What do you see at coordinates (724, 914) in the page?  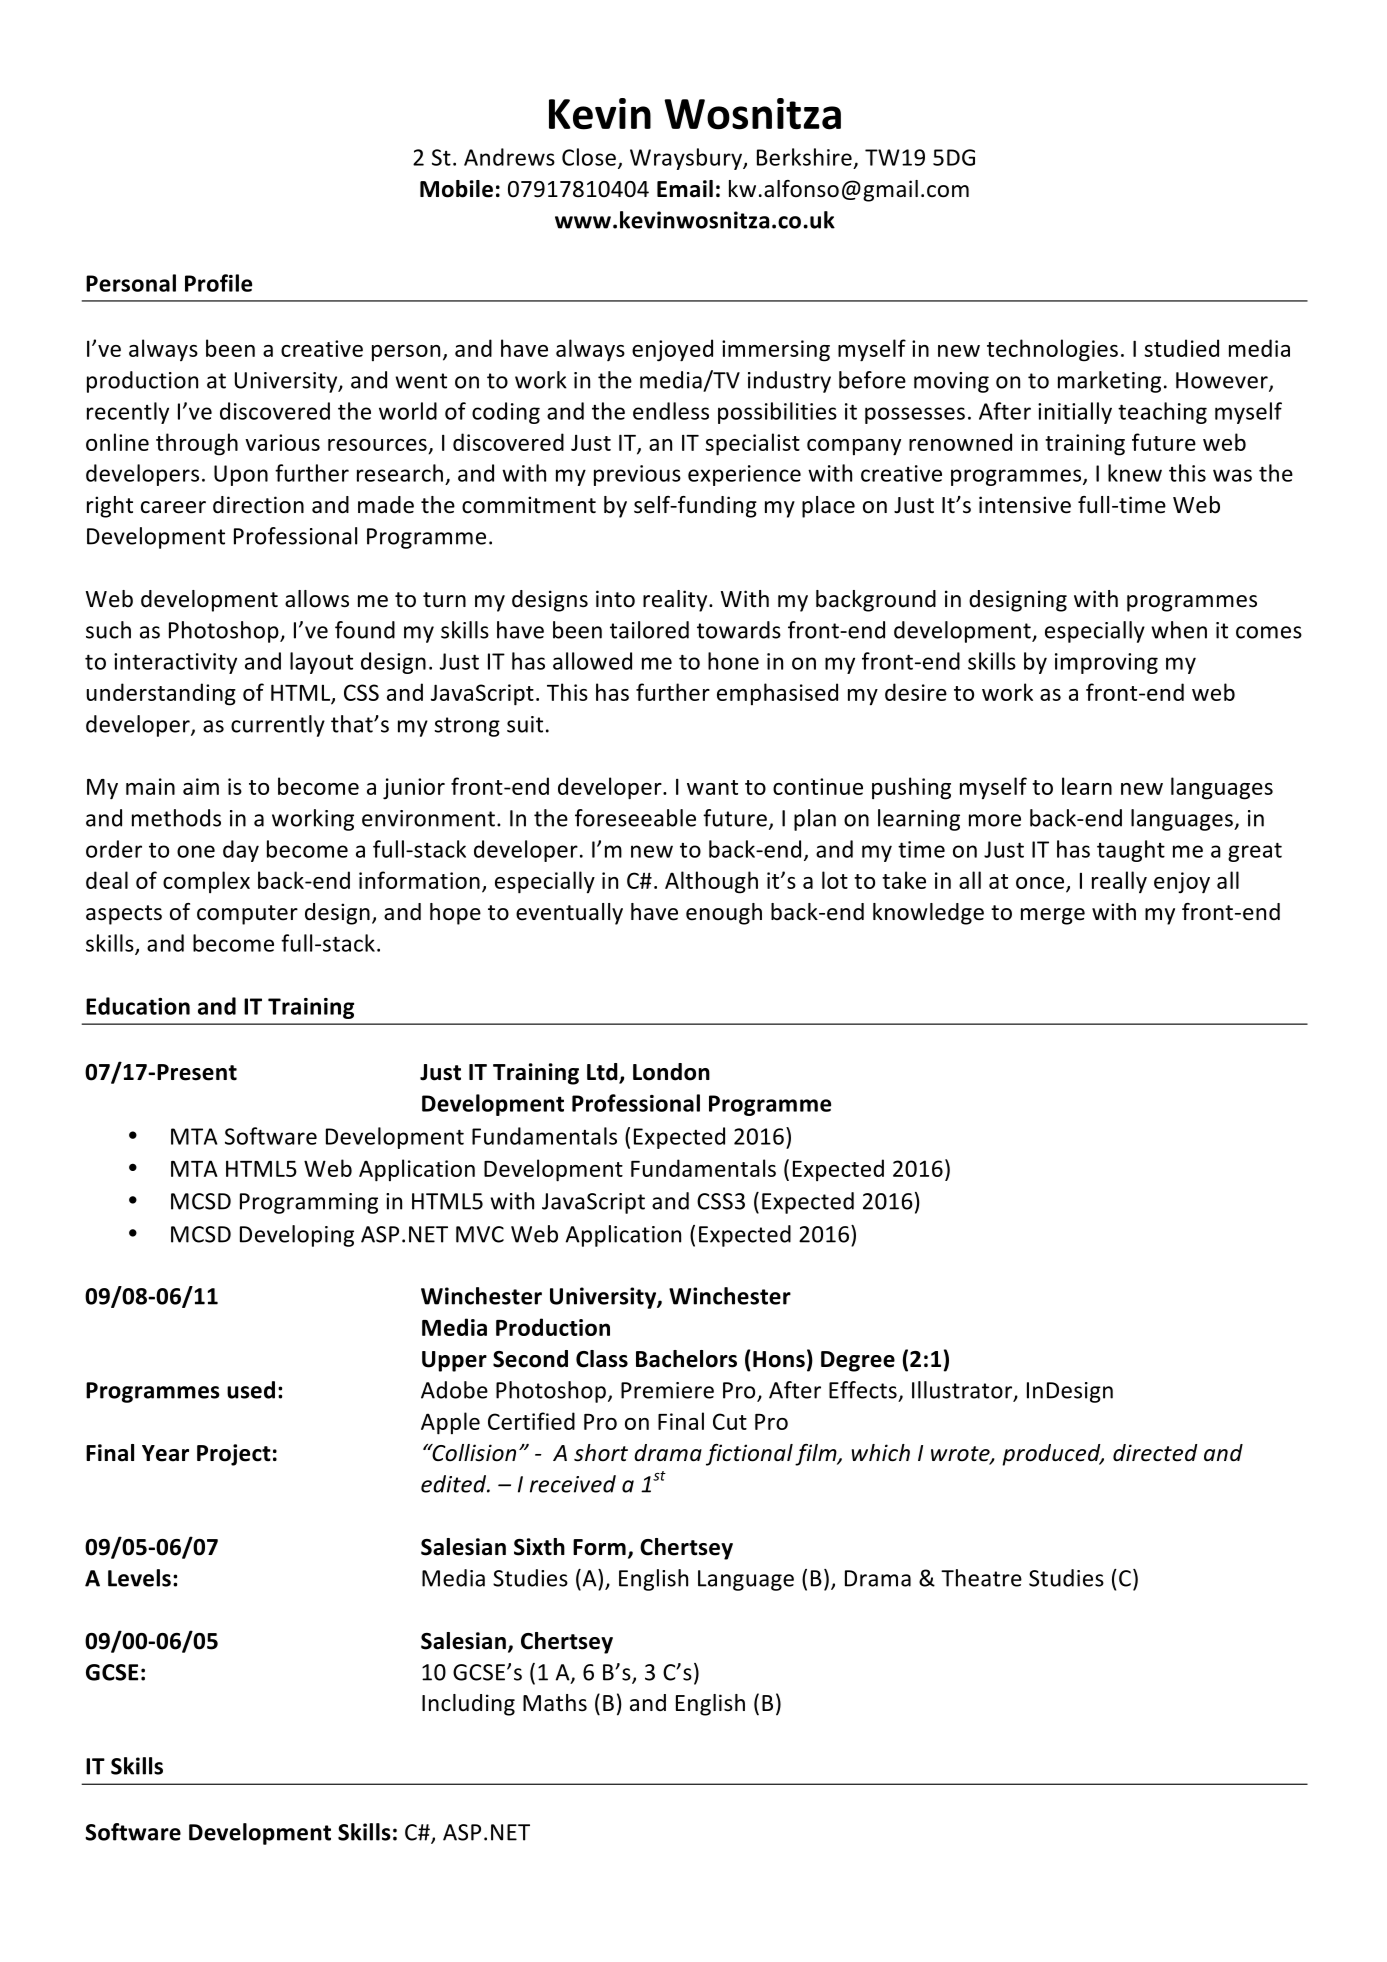 I see `enough` at bounding box center [724, 914].
